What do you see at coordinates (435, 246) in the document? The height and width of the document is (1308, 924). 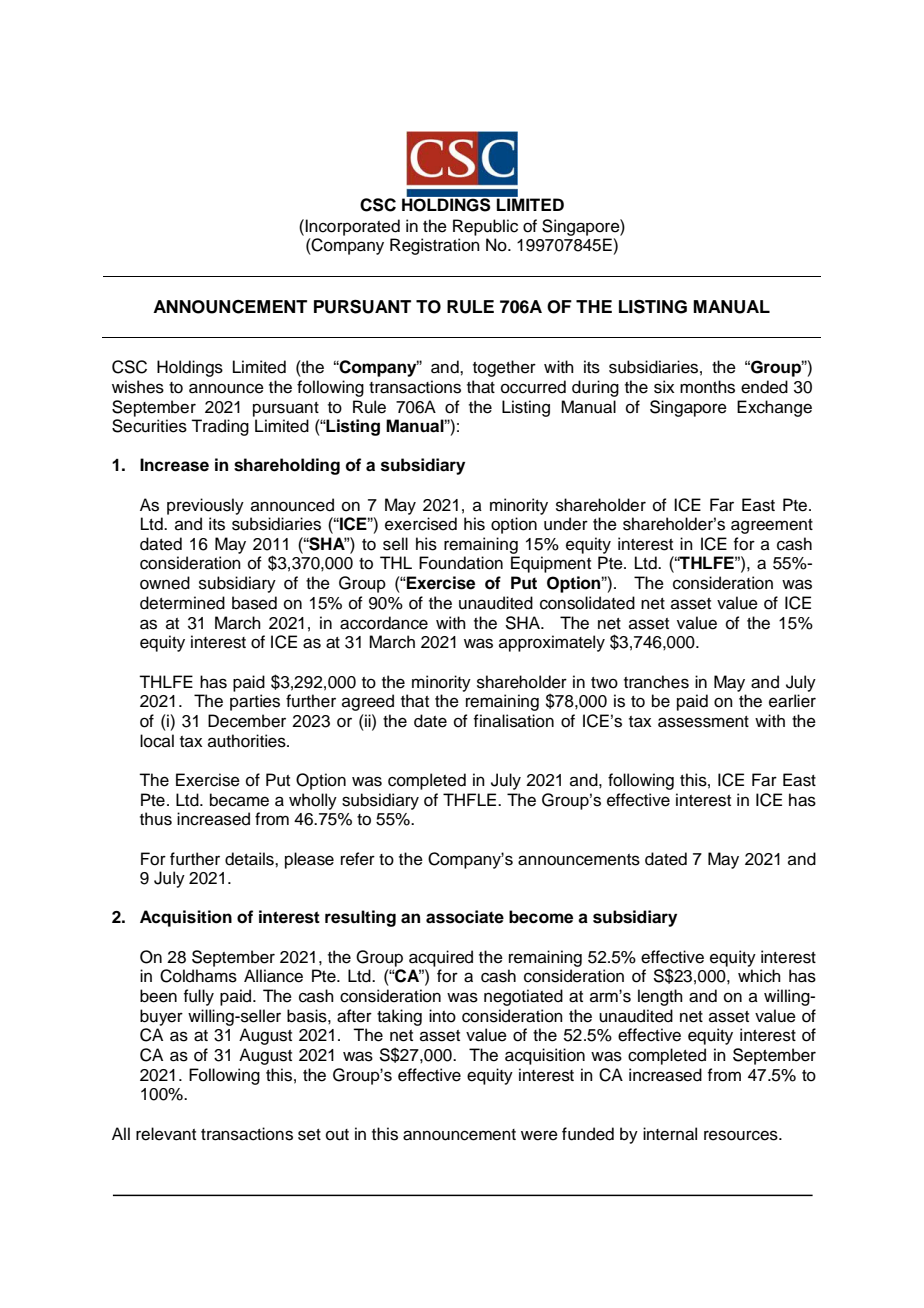 I see `Registration` at bounding box center [435, 246].
